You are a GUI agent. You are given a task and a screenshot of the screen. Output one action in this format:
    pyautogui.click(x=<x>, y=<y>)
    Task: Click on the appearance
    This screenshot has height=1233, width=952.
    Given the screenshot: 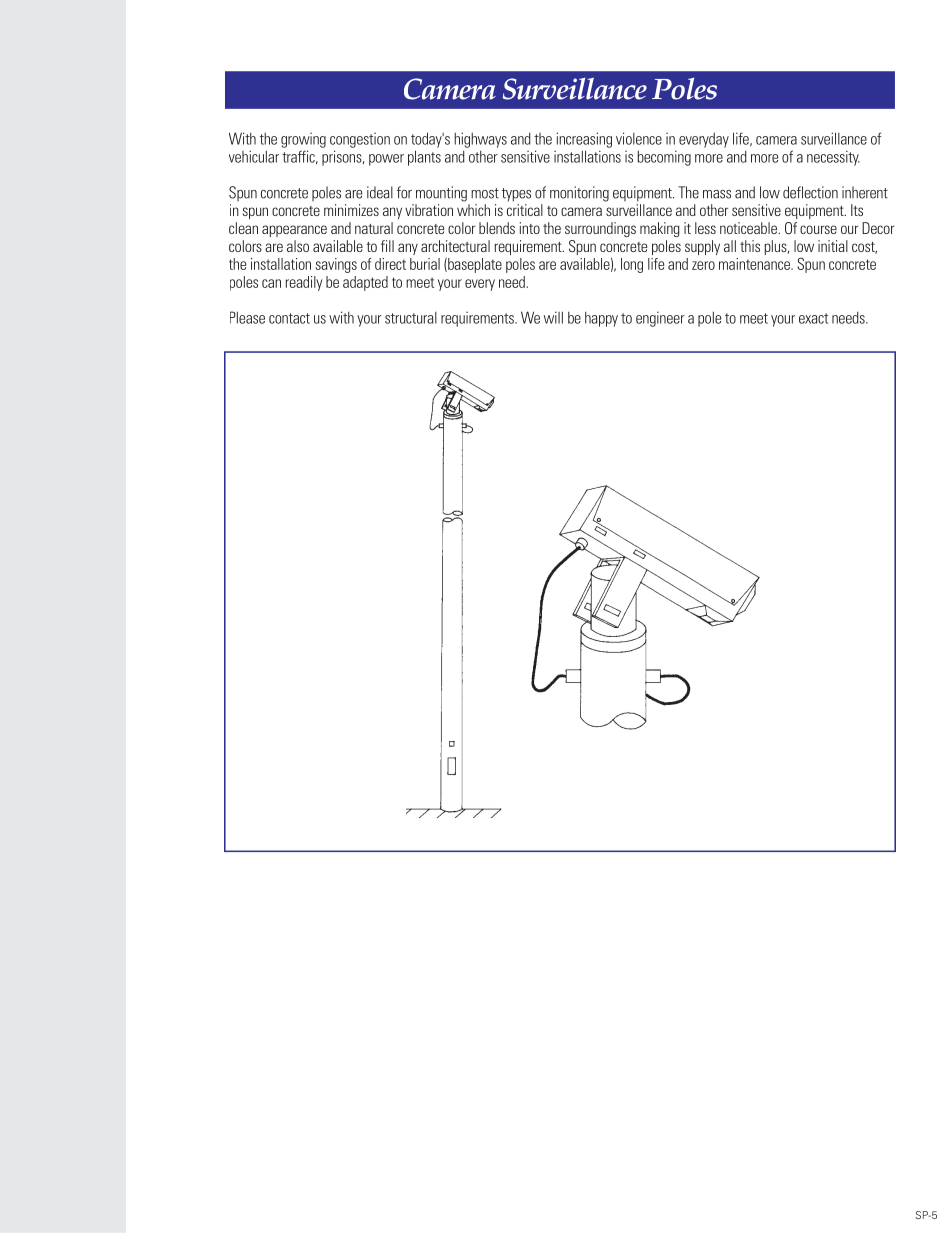 What is the action you would take?
    pyautogui.click(x=294, y=231)
